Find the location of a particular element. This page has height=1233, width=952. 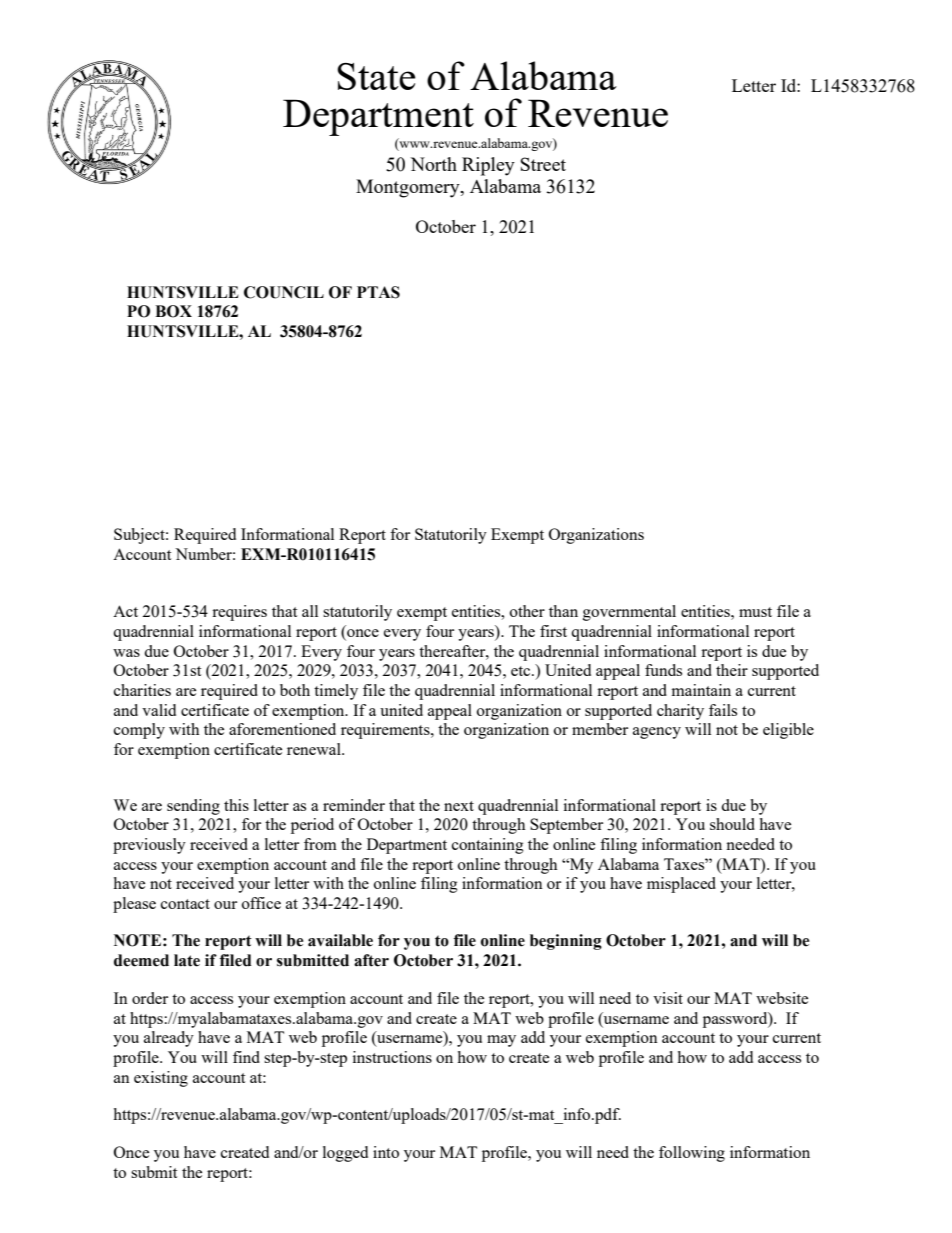

requires is located at coordinates (239, 613).
